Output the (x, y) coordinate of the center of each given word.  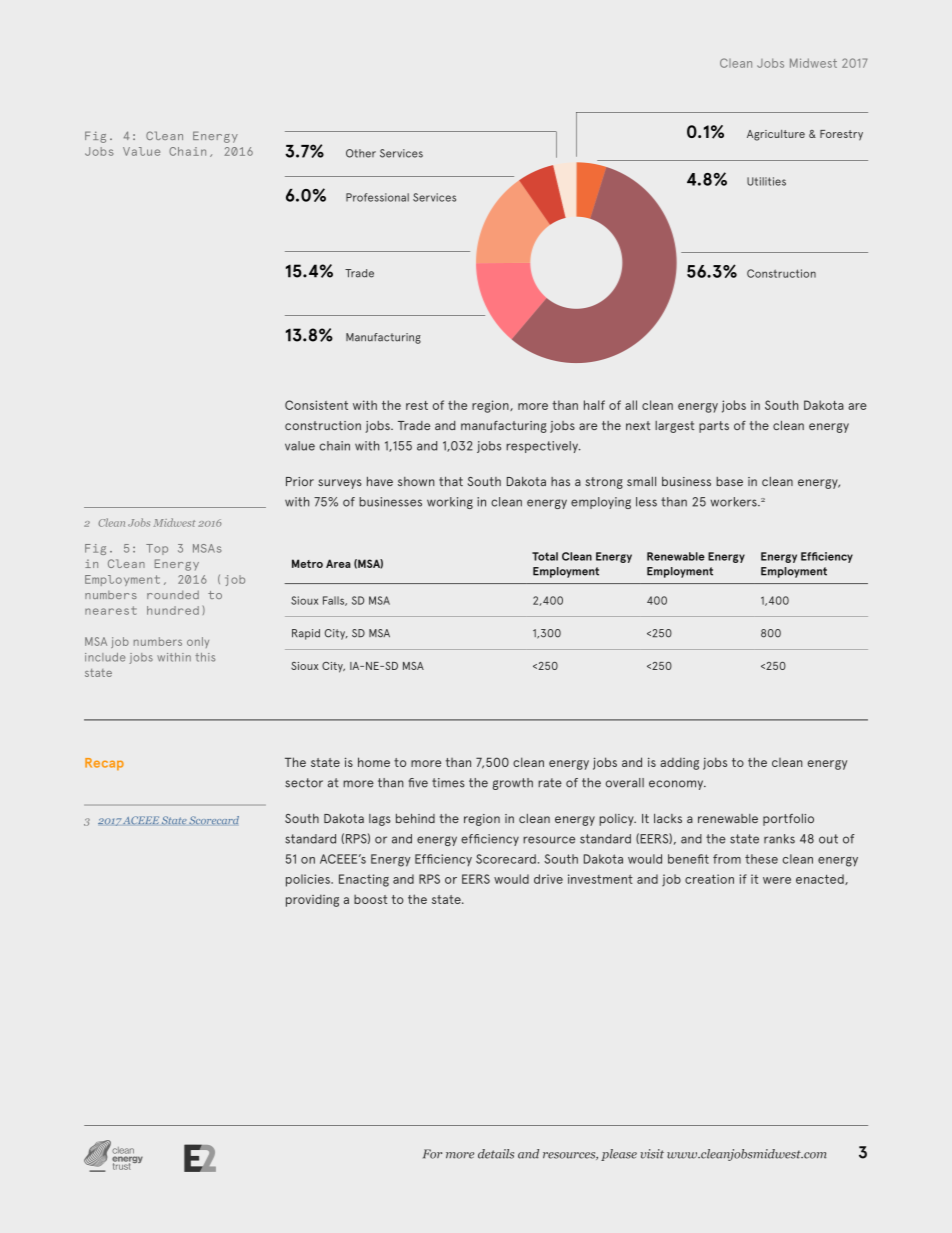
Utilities (766, 181)
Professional (377, 197)
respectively (543, 447)
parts (714, 427)
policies (309, 880)
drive (548, 879)
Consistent (316, 405)
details (496, 1154)
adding (679, 763)
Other (361, 153)
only (198, 642)
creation (709, 879)
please (619, 1155)
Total (545, 556)
